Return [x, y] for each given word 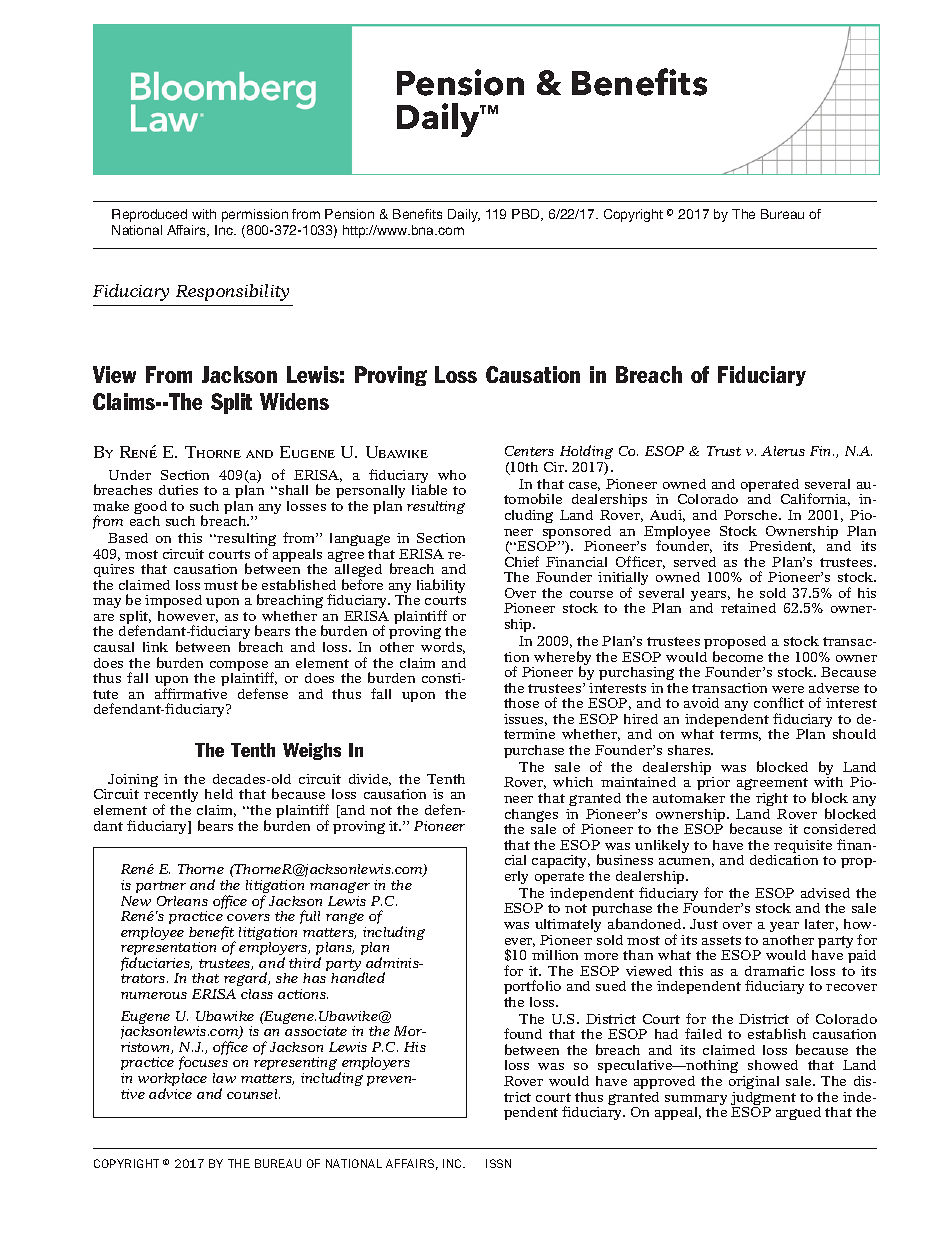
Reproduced [149, 215]
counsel [253, 1094]
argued [798, 1113]
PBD [527, 215]
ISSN [498, 1163]
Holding [586, 454]
